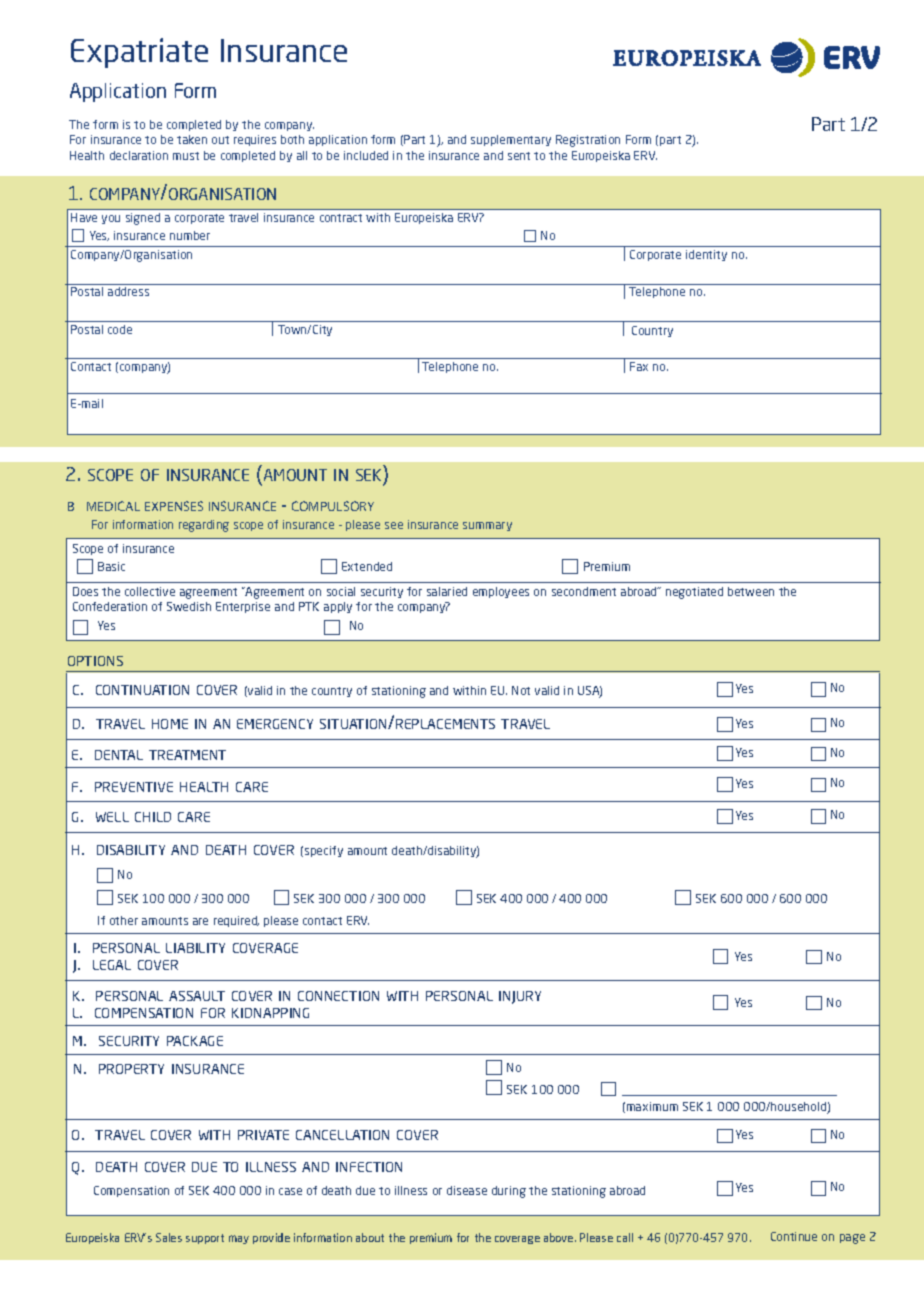  Describe the element at coordinates (169, 1237) in the page. I see `Sales` at that location.
